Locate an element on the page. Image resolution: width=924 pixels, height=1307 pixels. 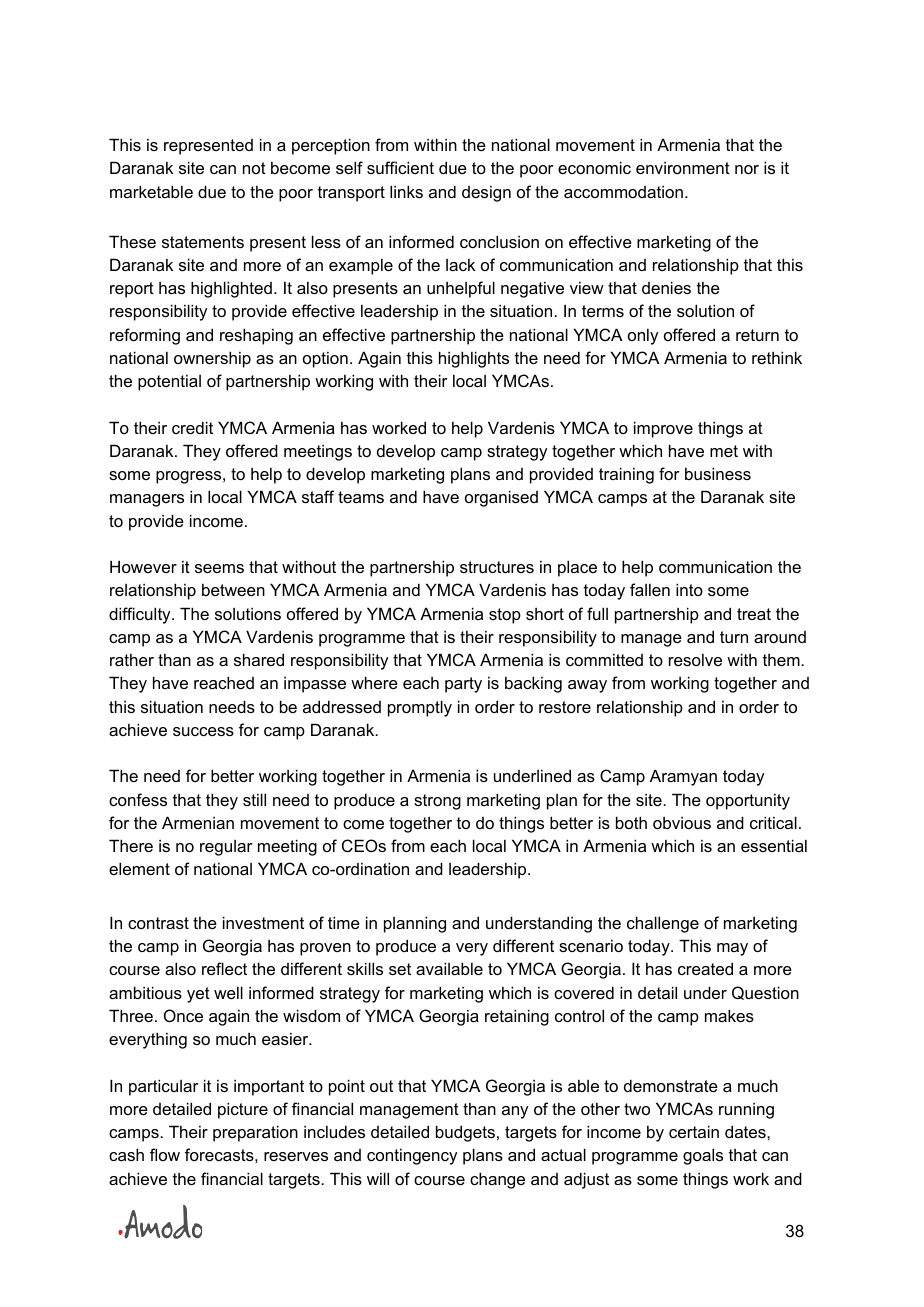
contrast is located at coordinates (158, 923).
